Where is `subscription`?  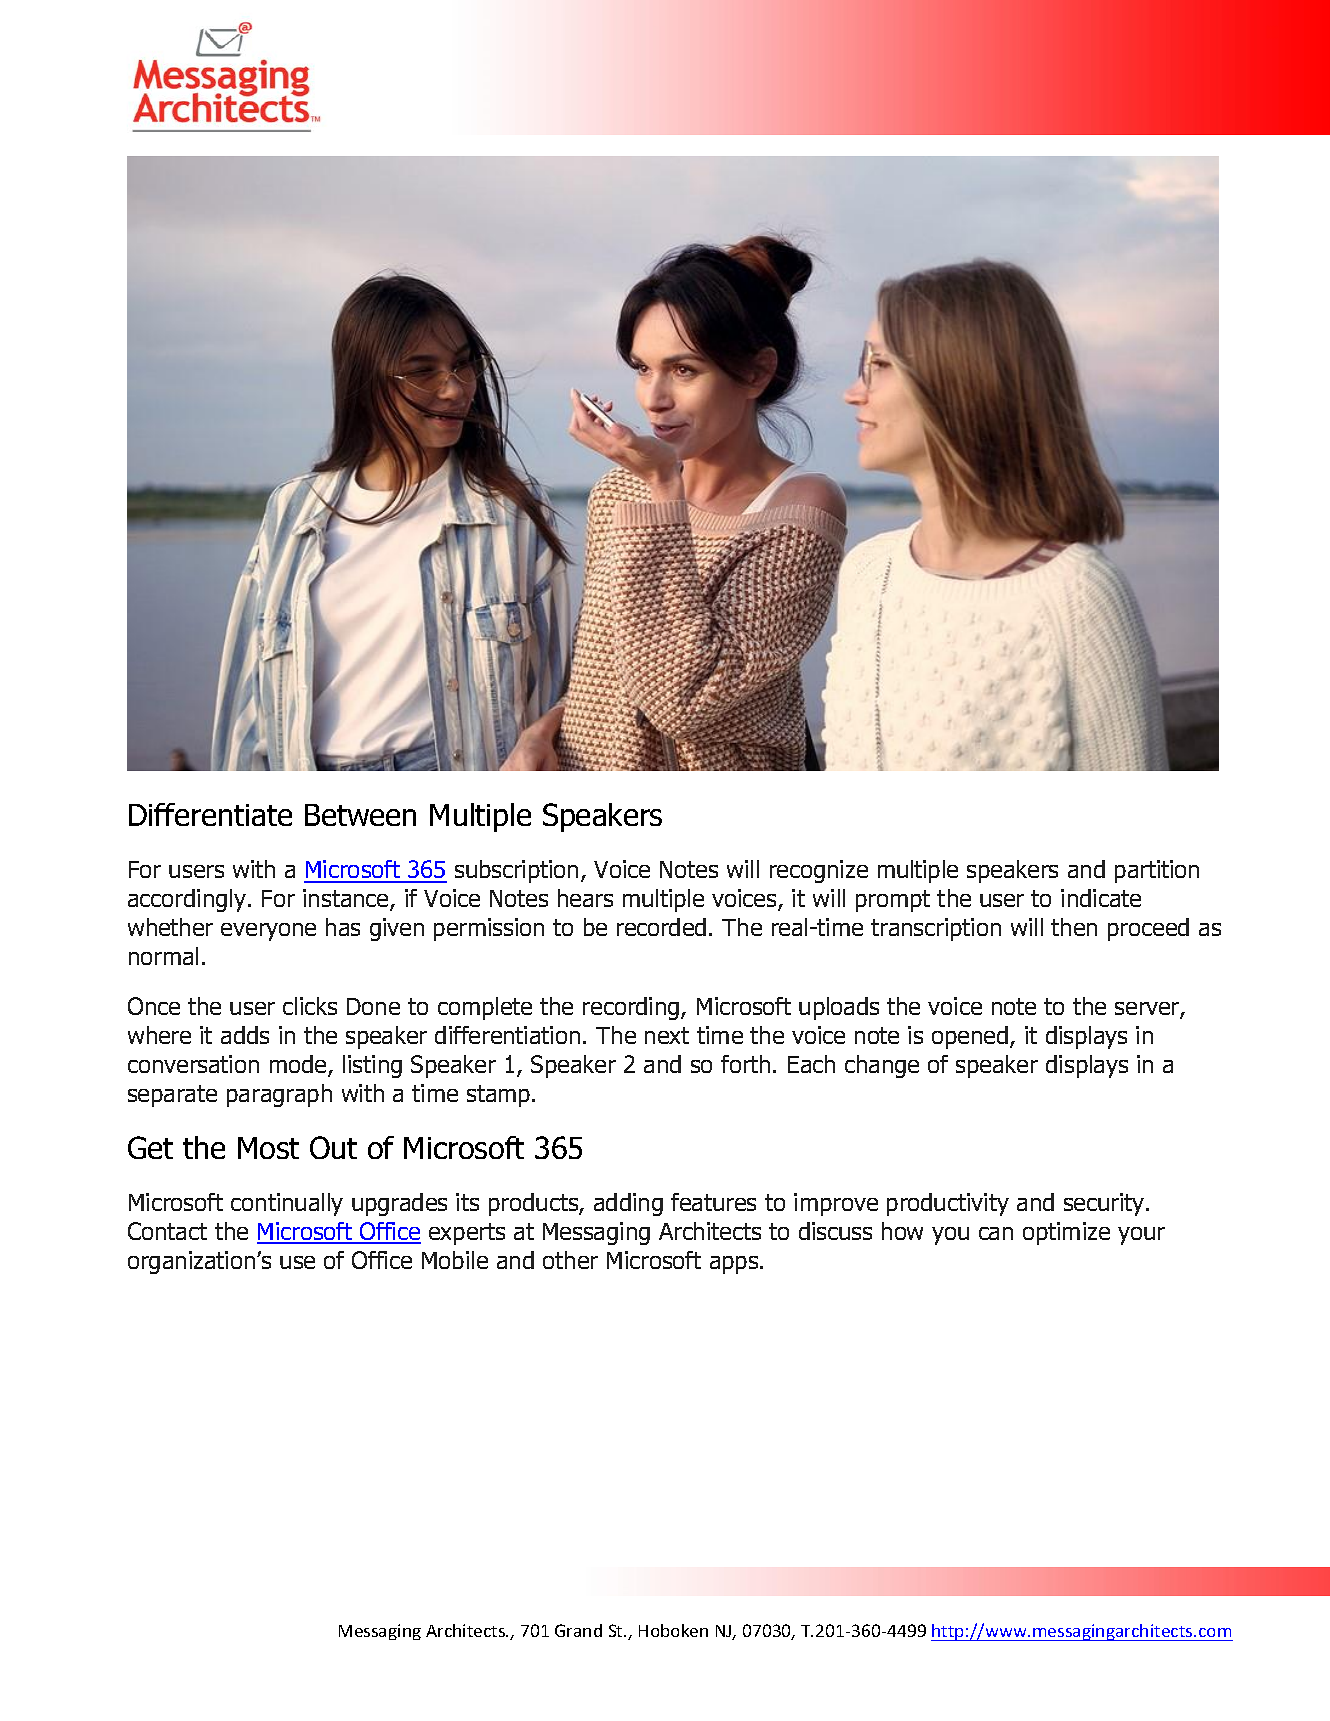
subscription is located at coordinates (516, 871).
